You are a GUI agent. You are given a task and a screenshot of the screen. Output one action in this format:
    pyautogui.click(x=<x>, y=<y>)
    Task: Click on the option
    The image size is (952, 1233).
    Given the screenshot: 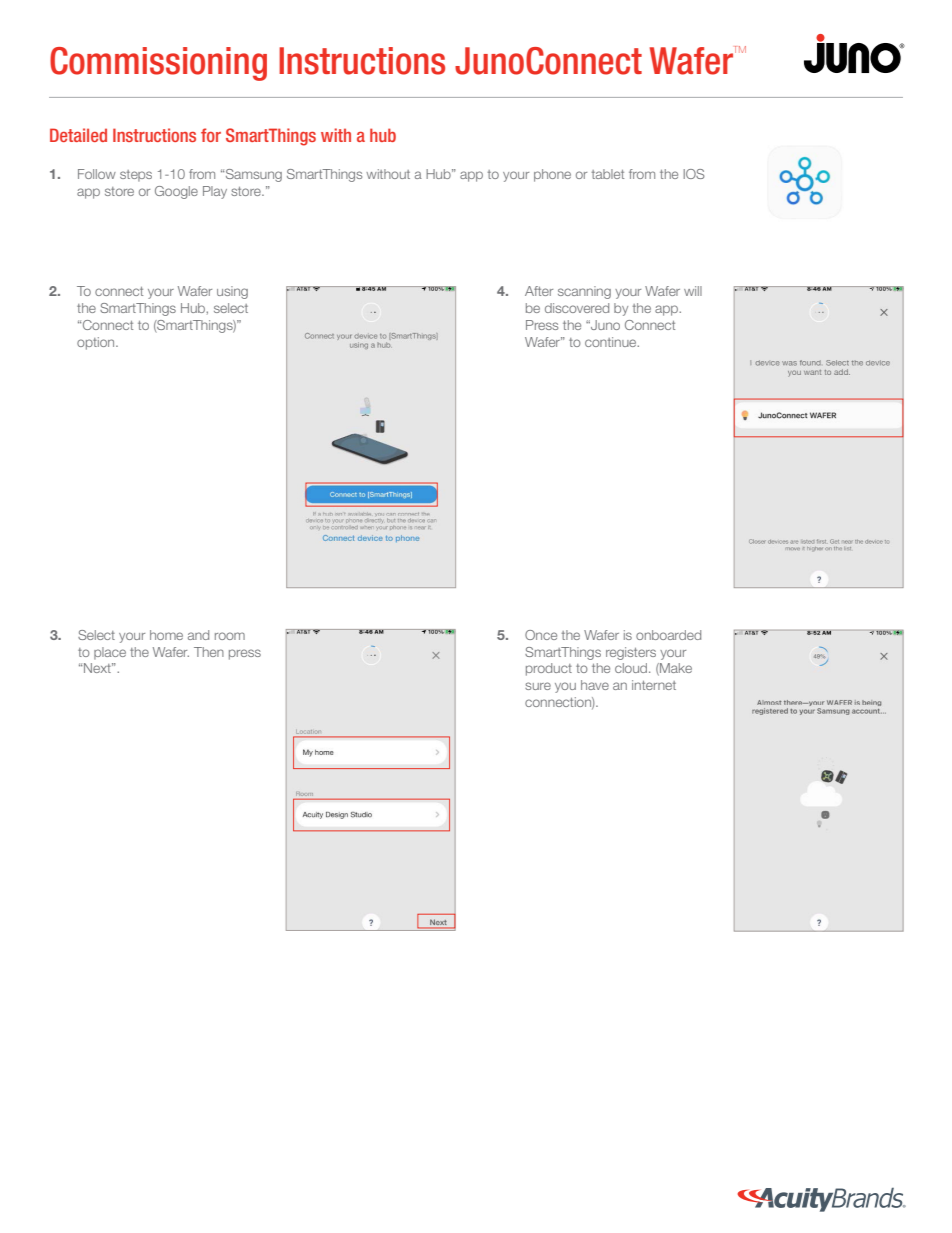 What is the action you would take?
    pyautogui.click(x=97, y=343)
